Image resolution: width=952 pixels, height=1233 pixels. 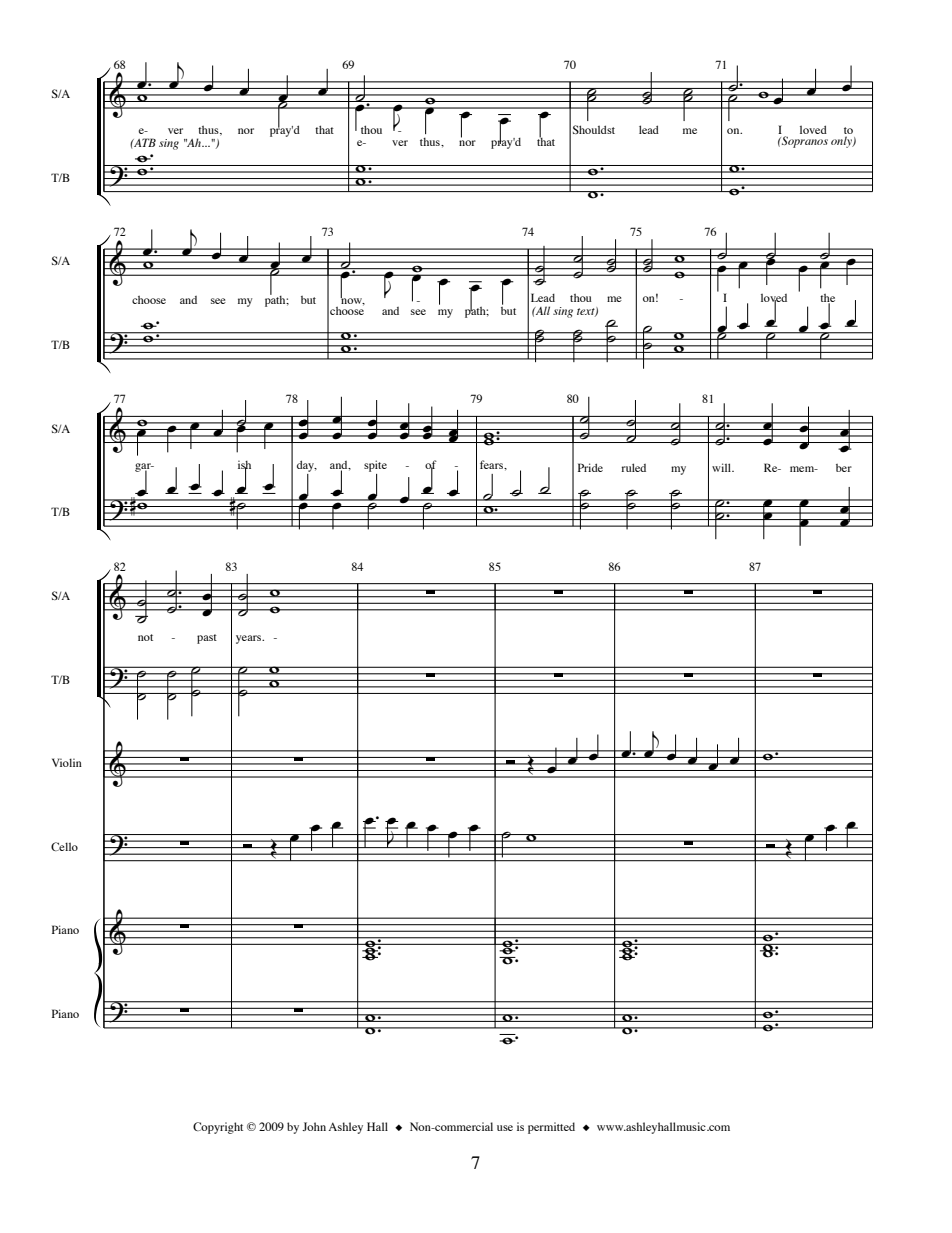 I want to click on past, so click(x=207, y=639).
